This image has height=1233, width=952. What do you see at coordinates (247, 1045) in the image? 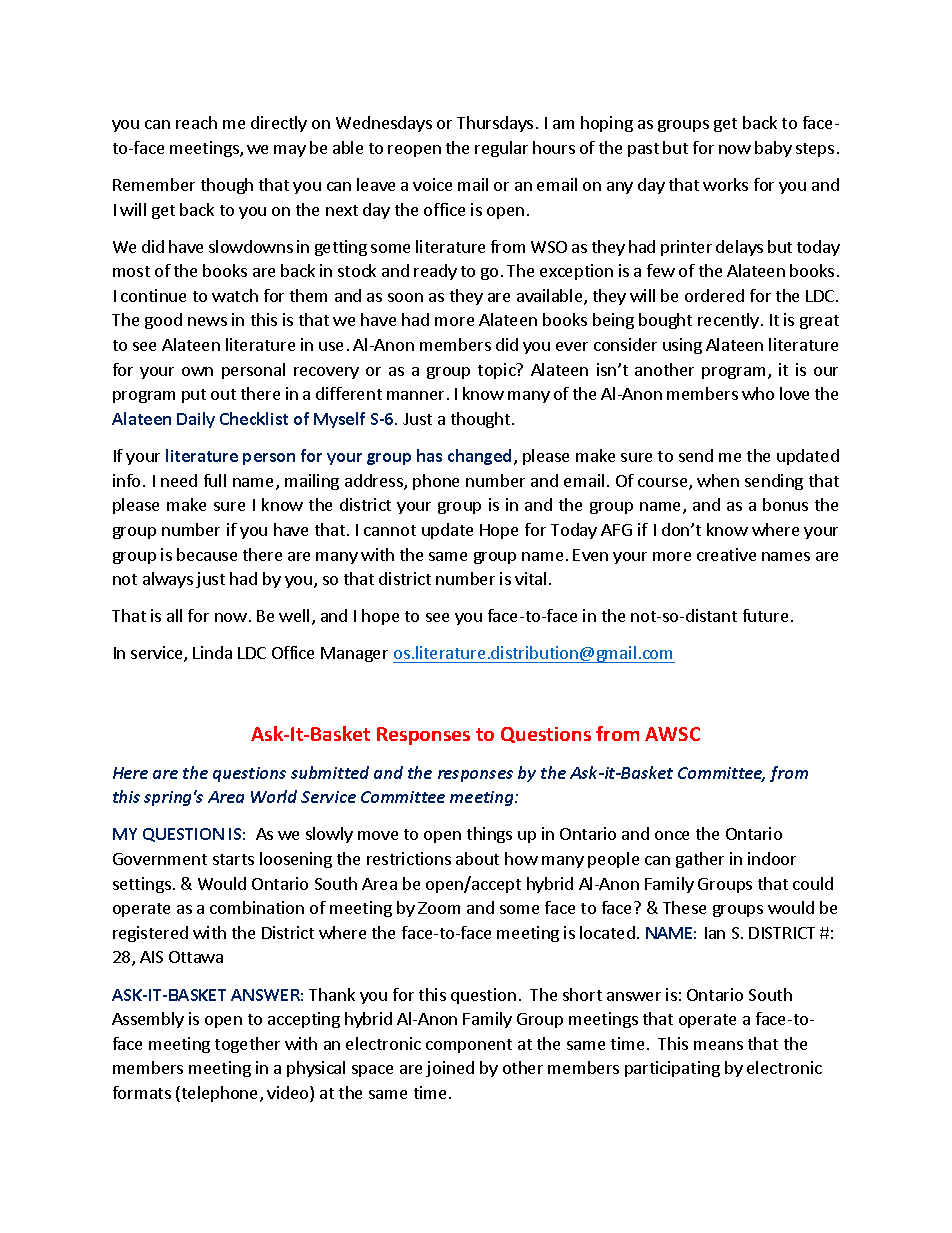
I see `together` at bounding box center [247, 1045].
